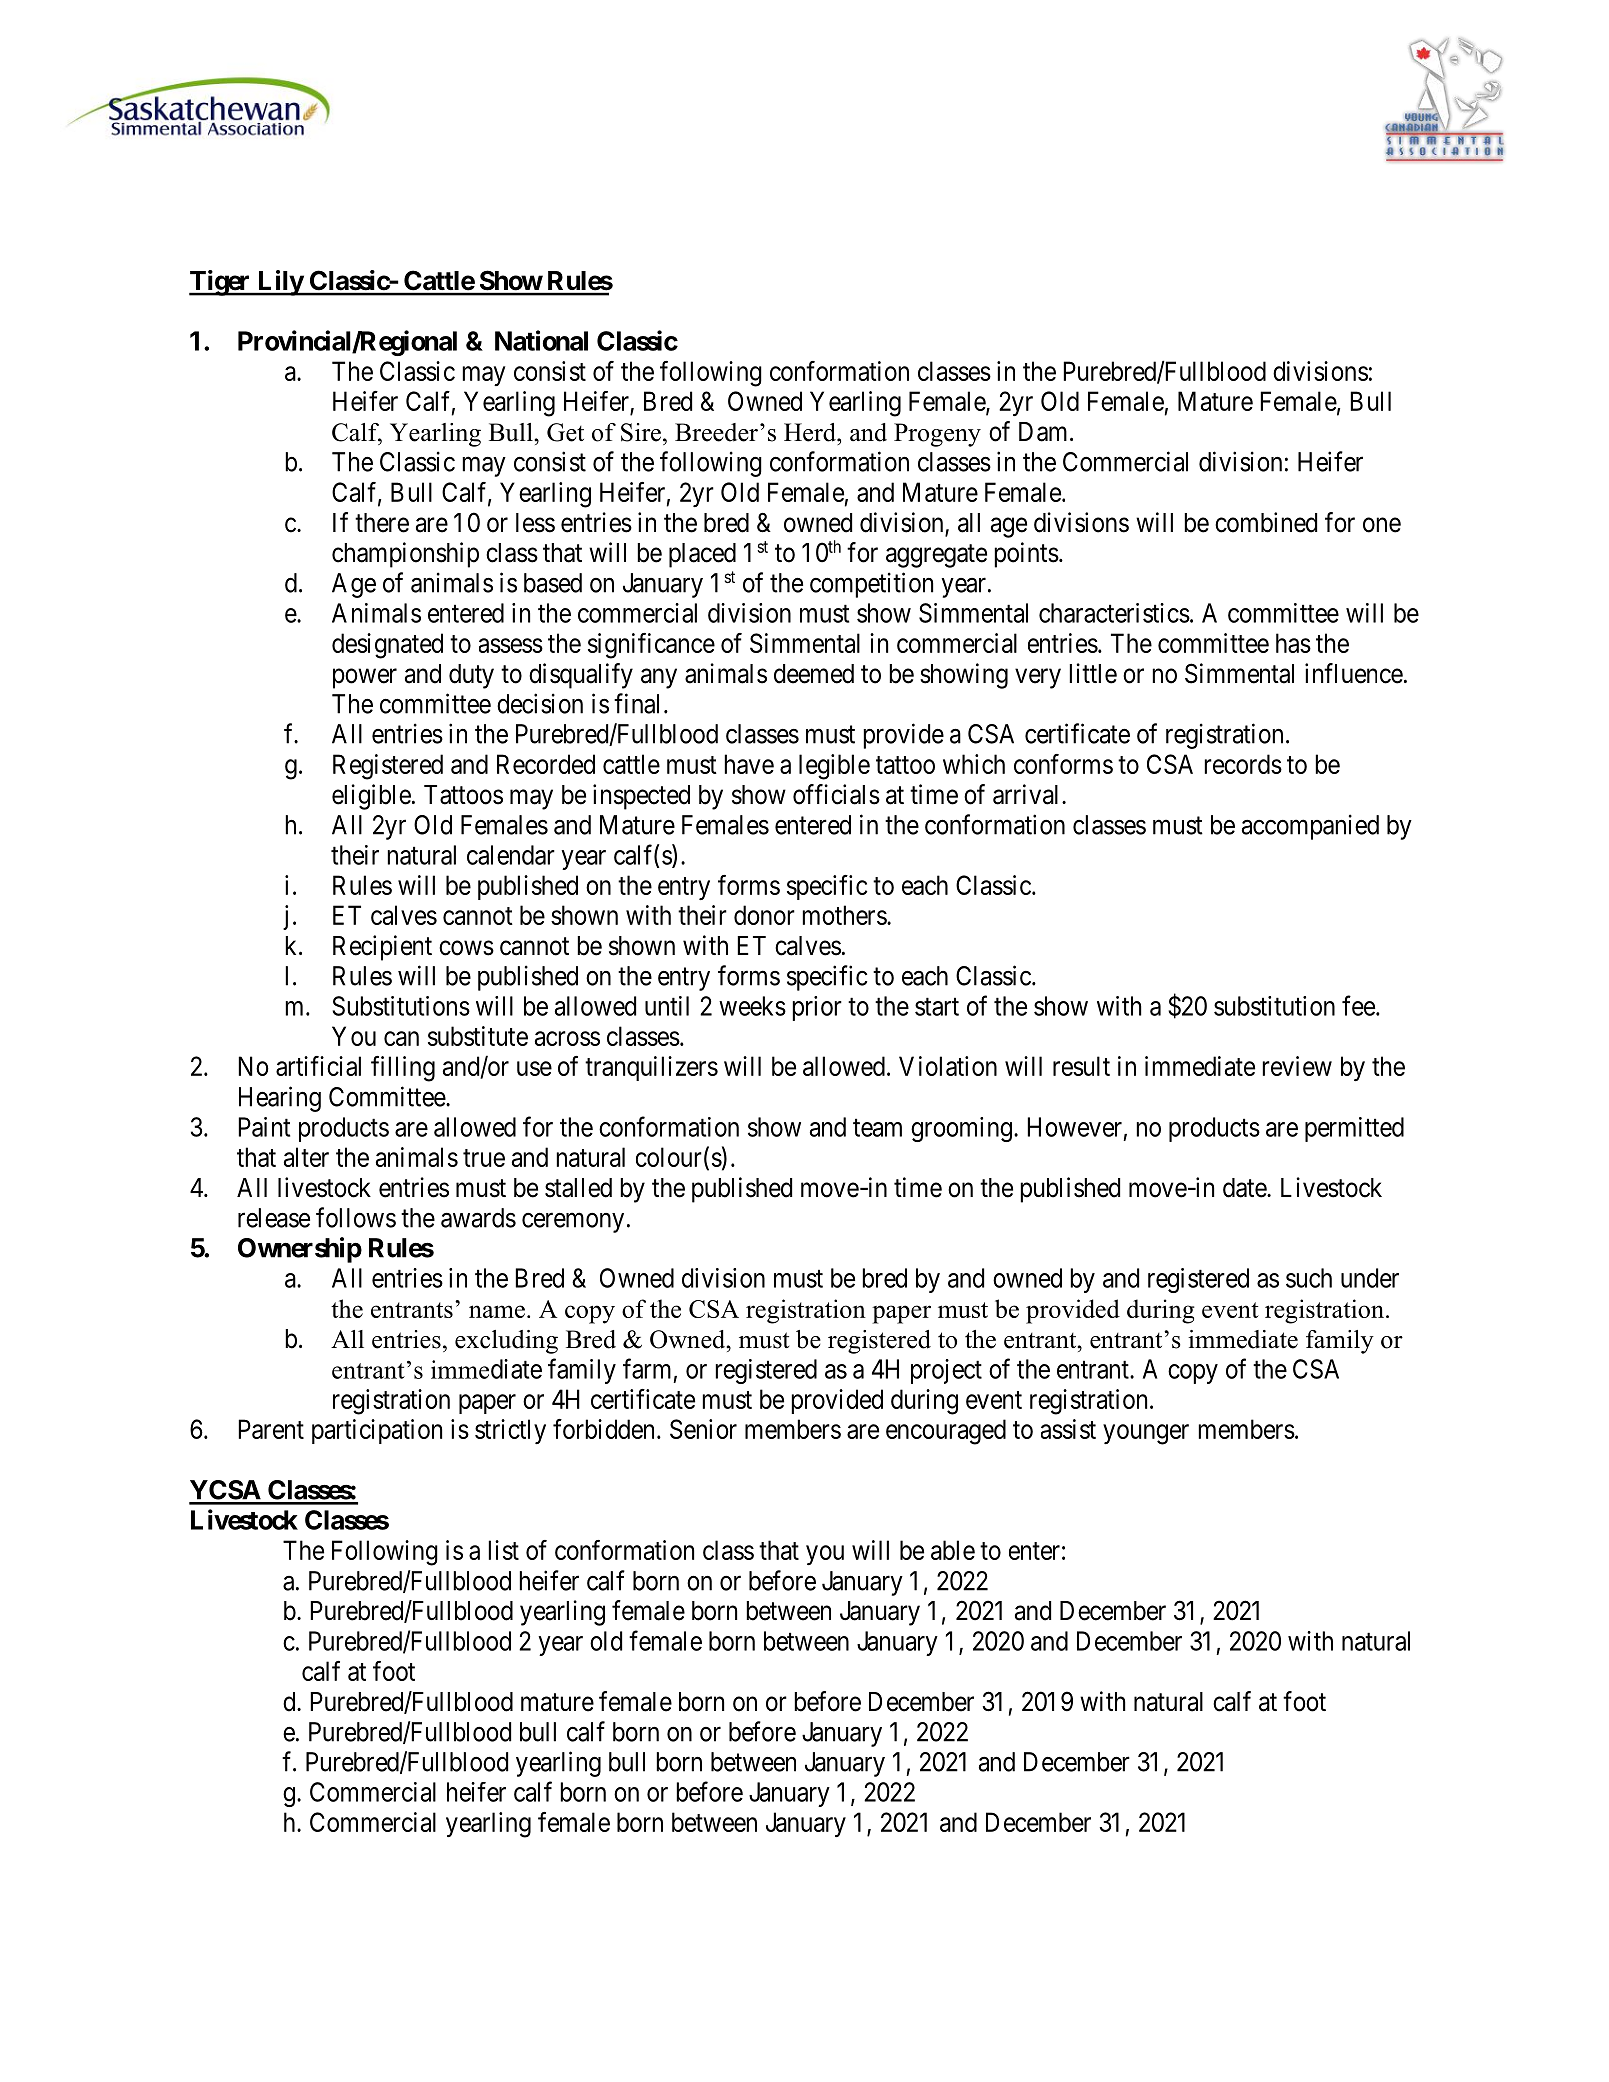 The height and width of the document is (2082, 1609). Describe the element at coordinates (221, 283) in the document. I see `Tiger` at that location.
